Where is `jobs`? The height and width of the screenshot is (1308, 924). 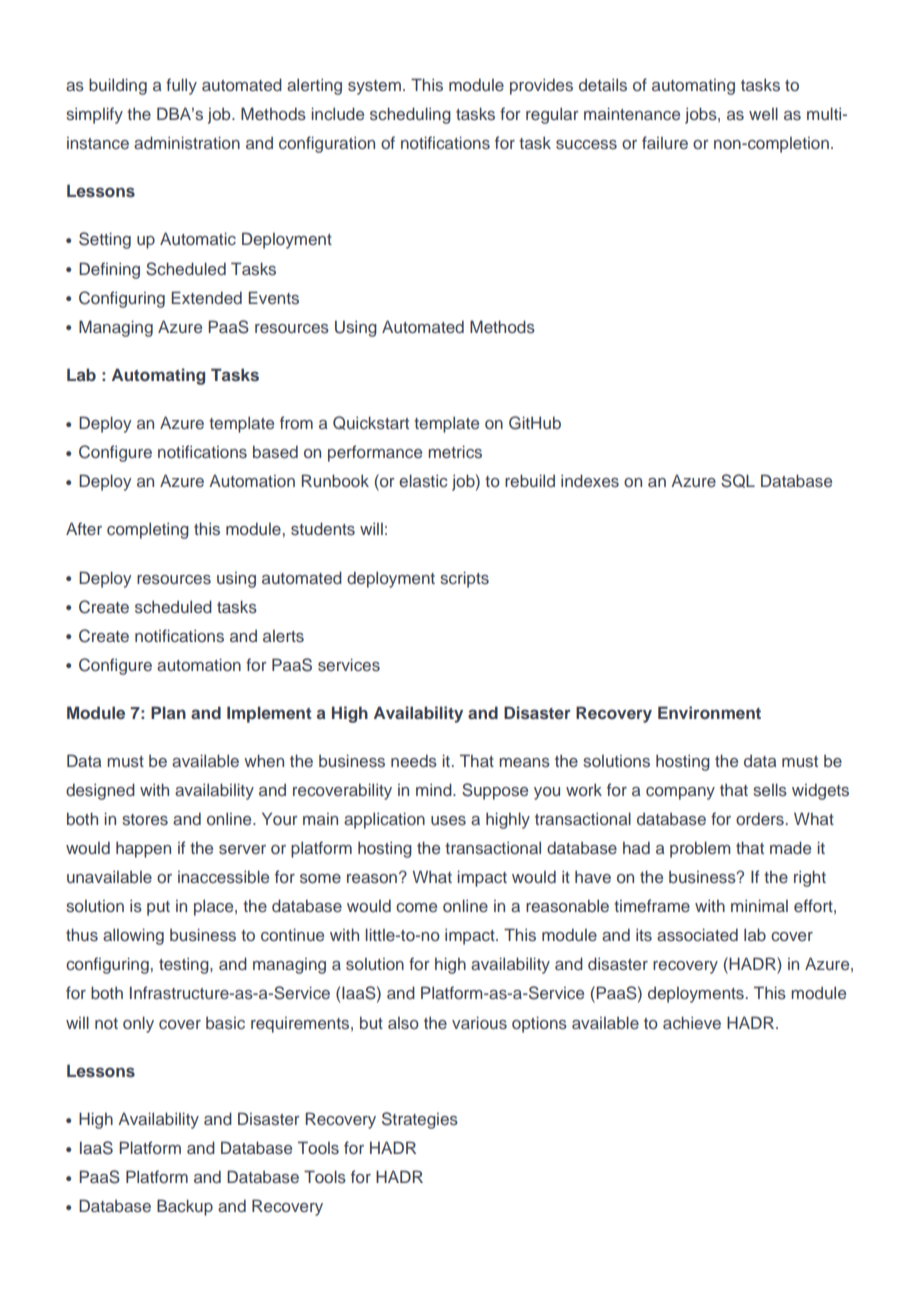 jobs is located at coordinates (702, 115).
